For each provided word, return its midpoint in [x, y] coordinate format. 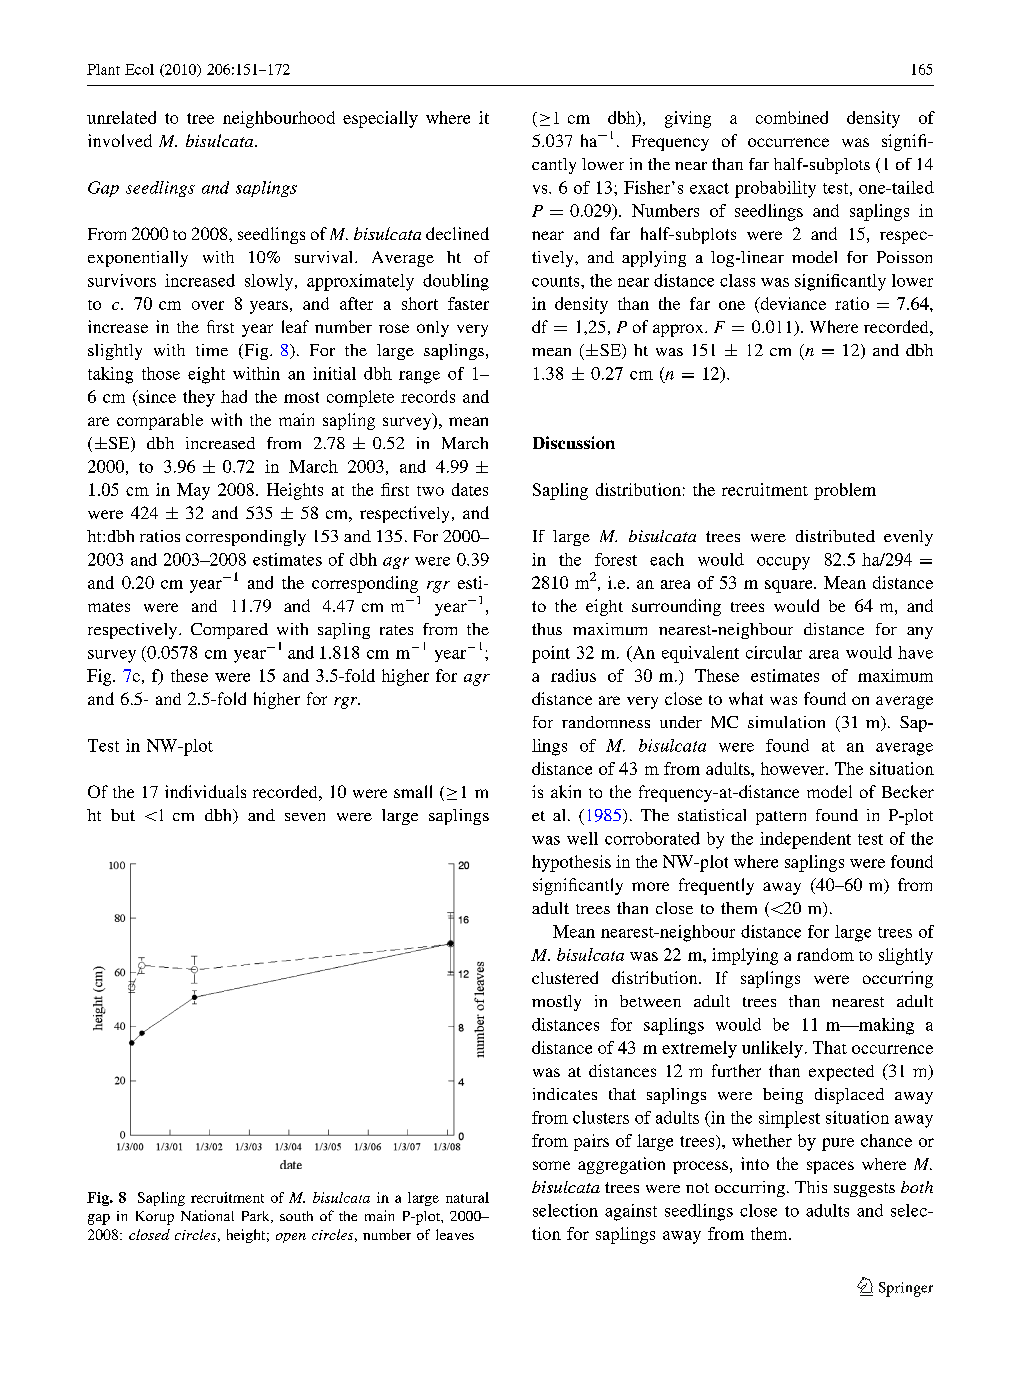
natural [467, 1197]
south [296, 1216]
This [811, 1187]
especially [380, 119]
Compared [229, 631]
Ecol [139, 69]
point [551, 654]
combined [792, 117]
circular [774, 652]
